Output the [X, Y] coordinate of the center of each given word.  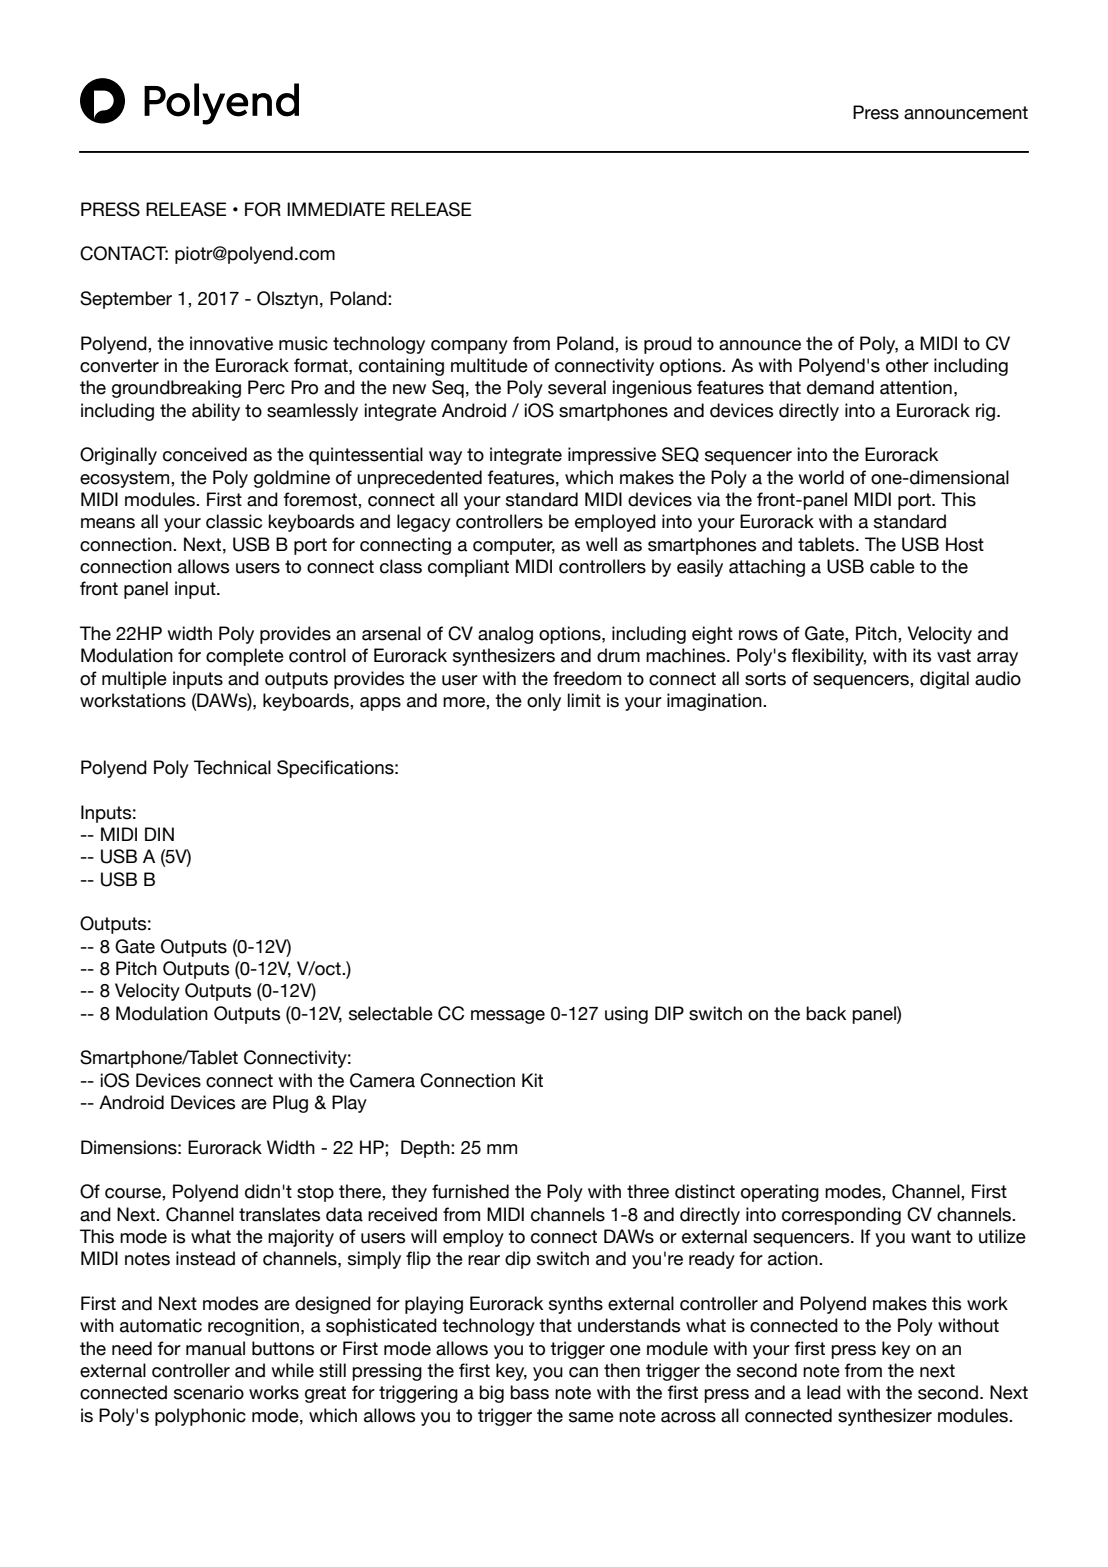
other [907, 365]
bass [529, 1392]
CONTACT [124, 253]
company [469, 347]
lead [824, 1392]
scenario [209, 1392]
